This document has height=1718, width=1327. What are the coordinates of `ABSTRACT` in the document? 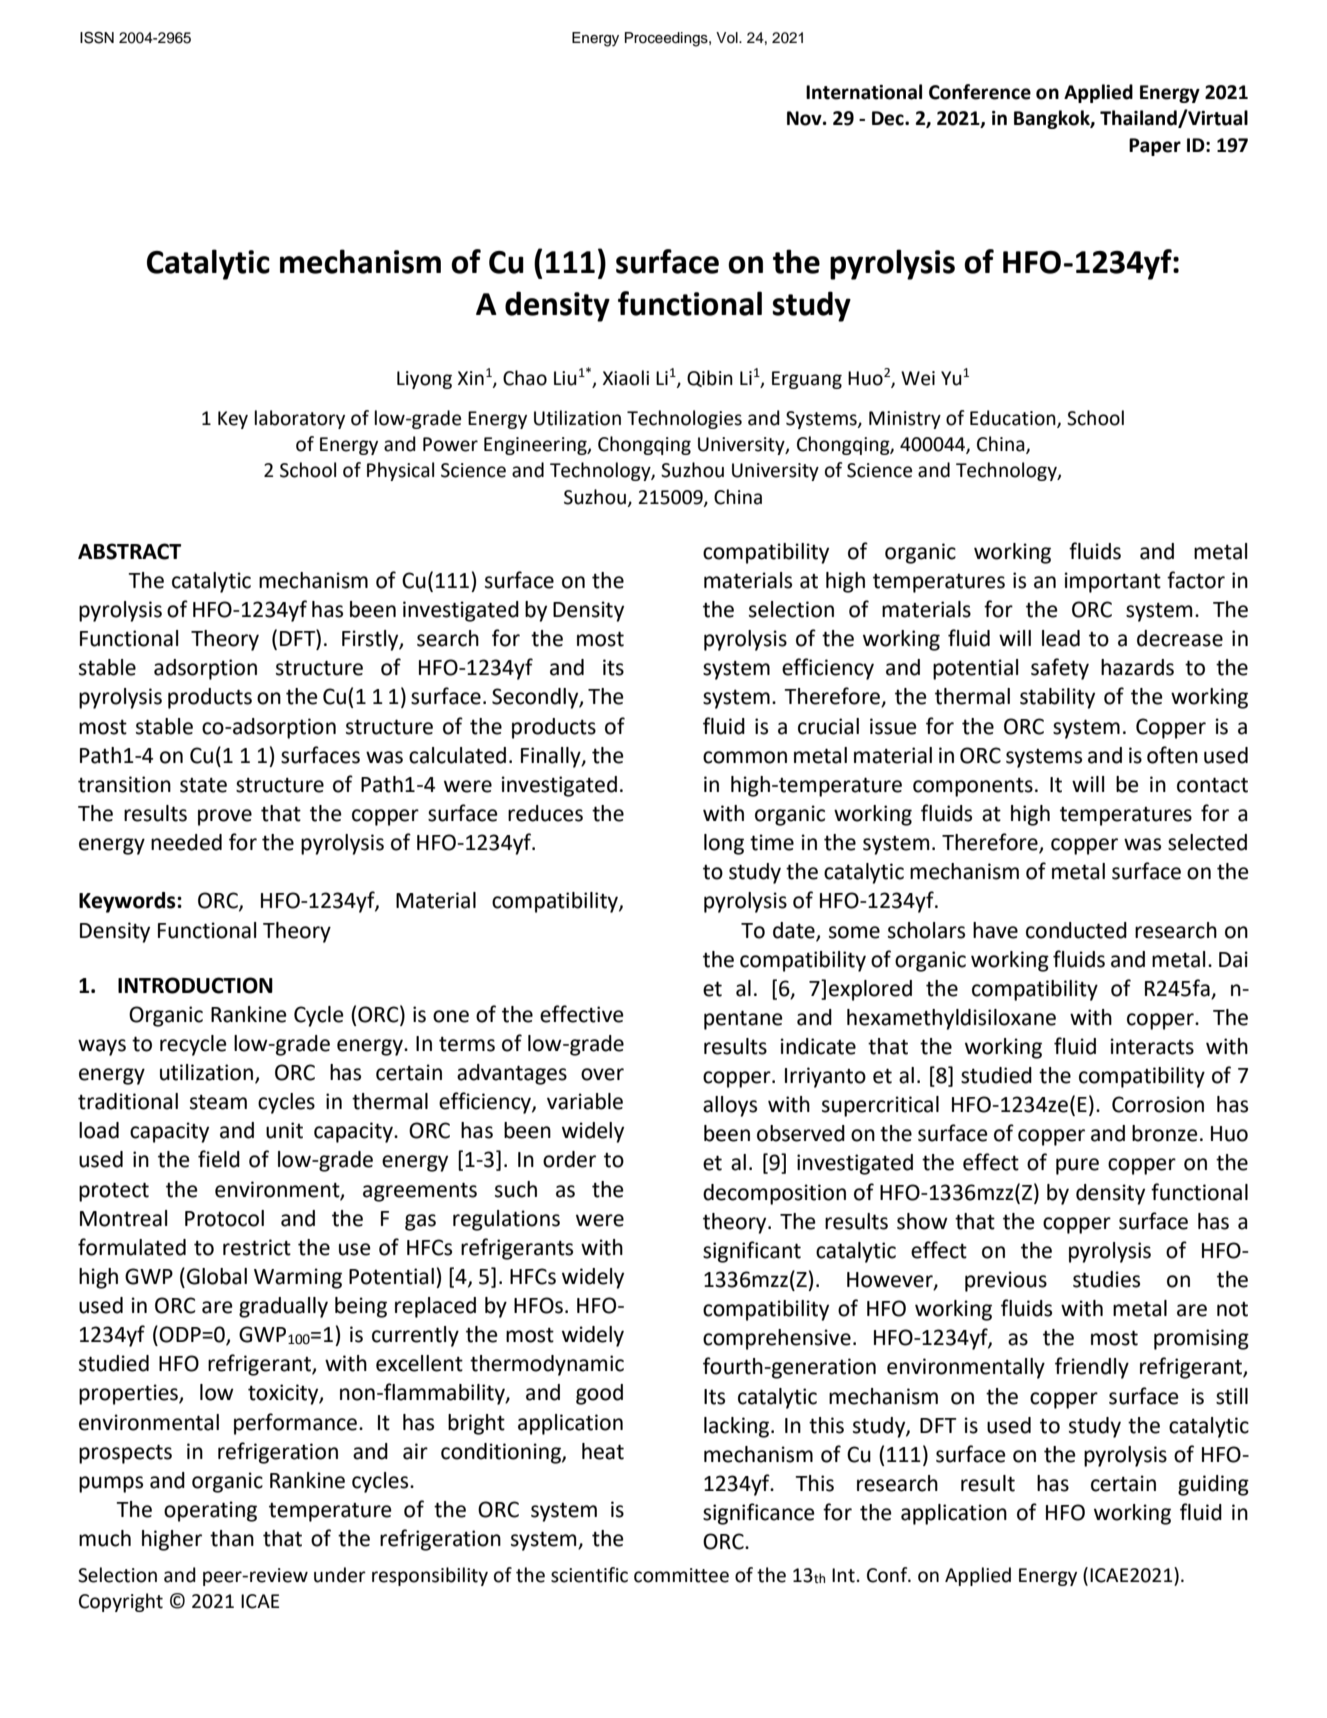 It's located at (129, 551).
